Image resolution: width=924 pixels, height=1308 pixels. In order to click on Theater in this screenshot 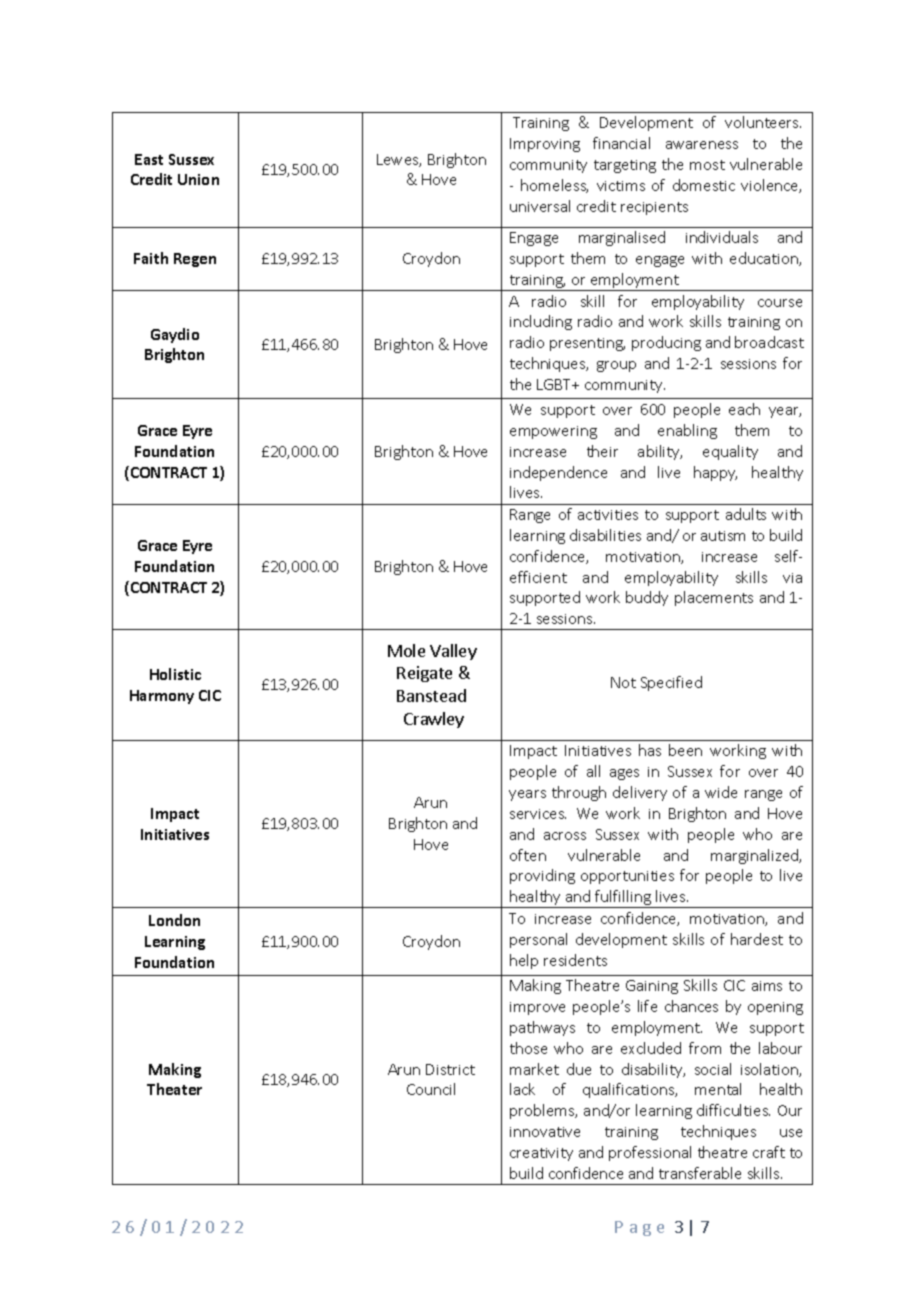, I will do `click(174, 1089)`.
